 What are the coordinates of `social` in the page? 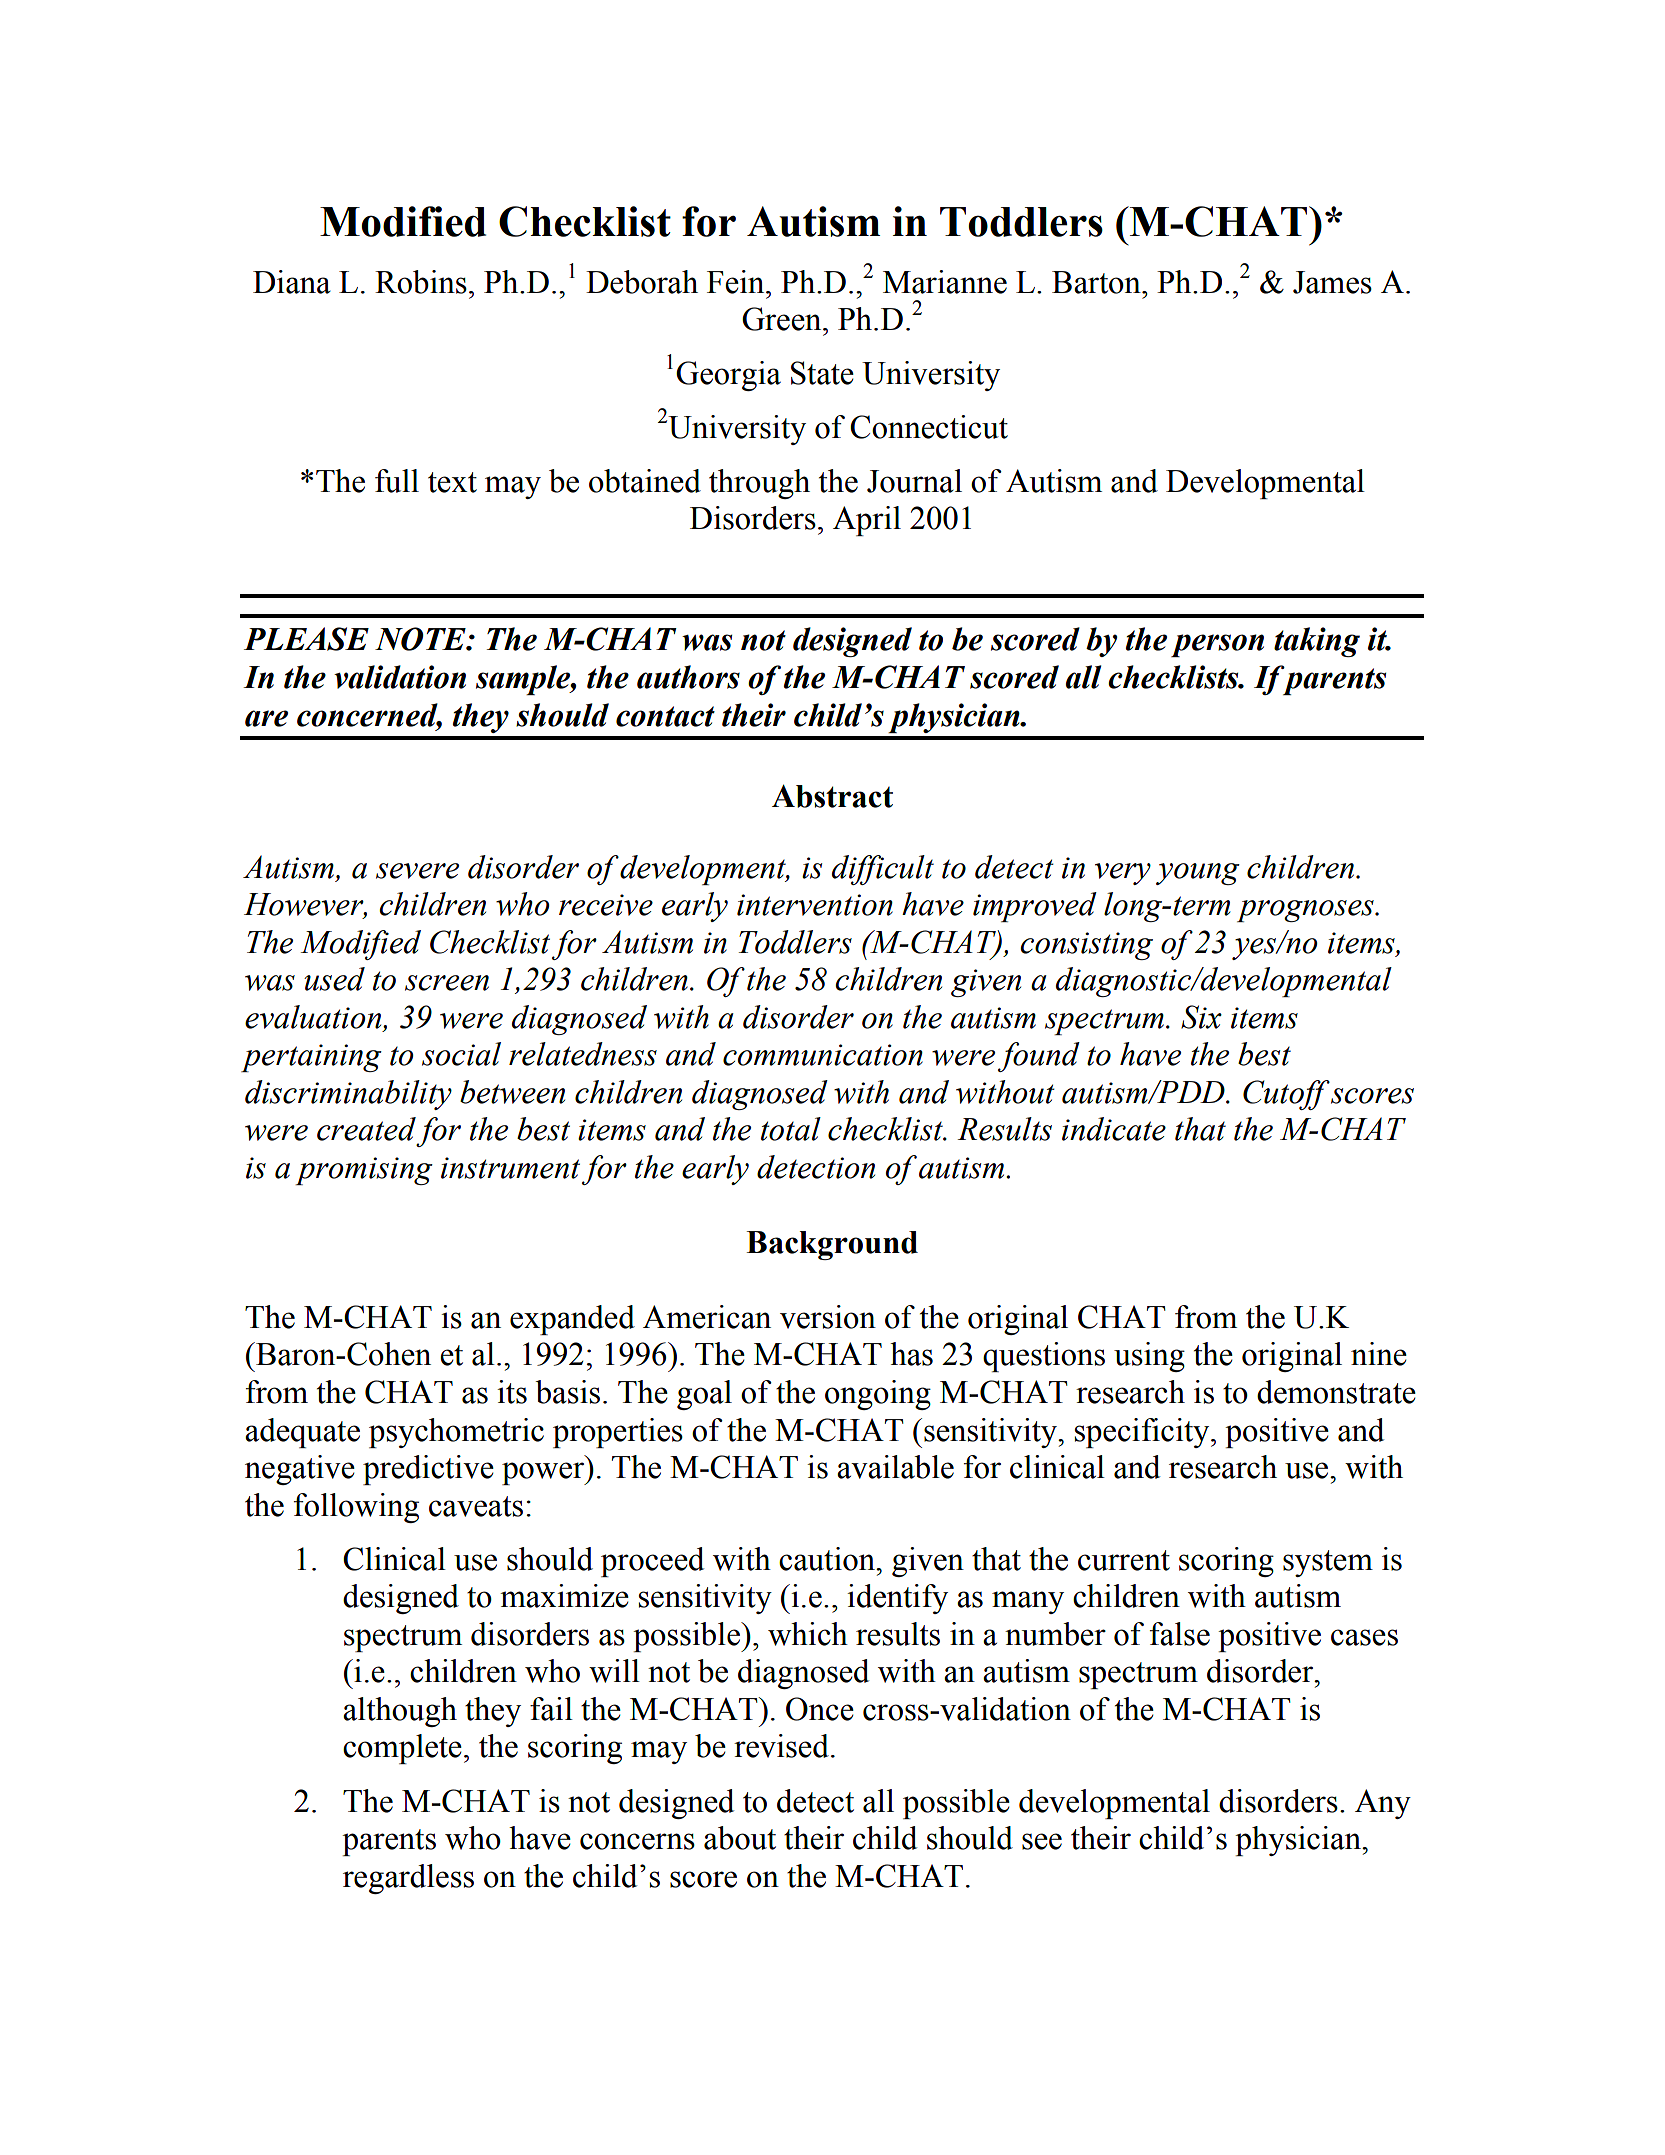 It's located at (461, 1054).
